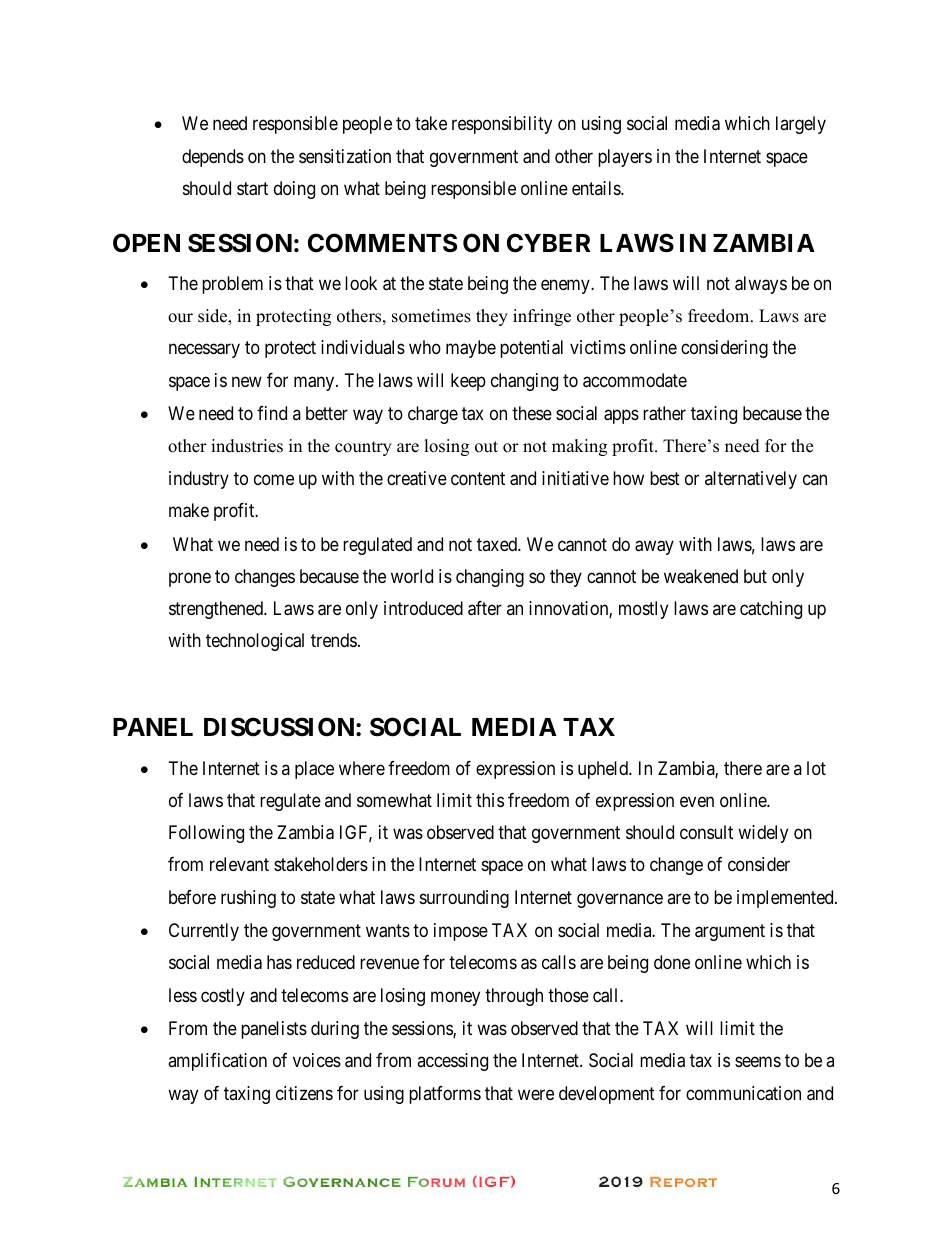  What do you see at coordinates (217, 610) in the image?
I see `strengthened` at bounding box center [217, 610].
